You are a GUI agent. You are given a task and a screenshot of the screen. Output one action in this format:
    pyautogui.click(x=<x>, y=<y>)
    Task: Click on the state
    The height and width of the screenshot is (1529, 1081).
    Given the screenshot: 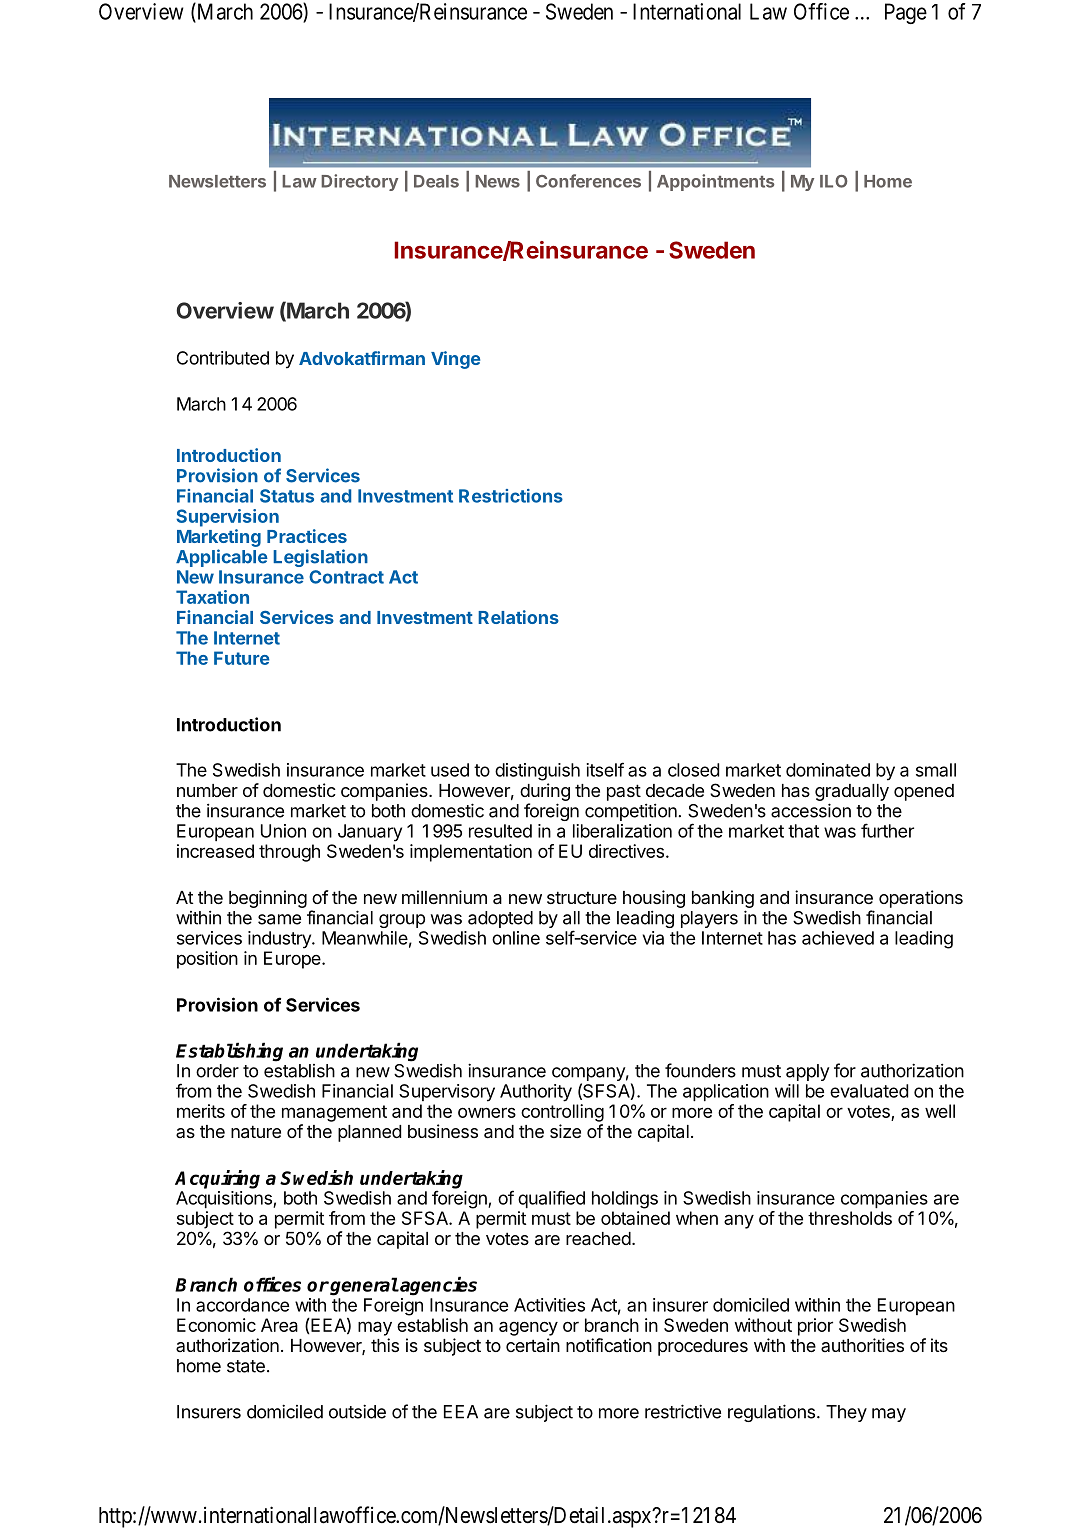 What is the action you would take?
    pyautogui.click(x=246, y=1366)
